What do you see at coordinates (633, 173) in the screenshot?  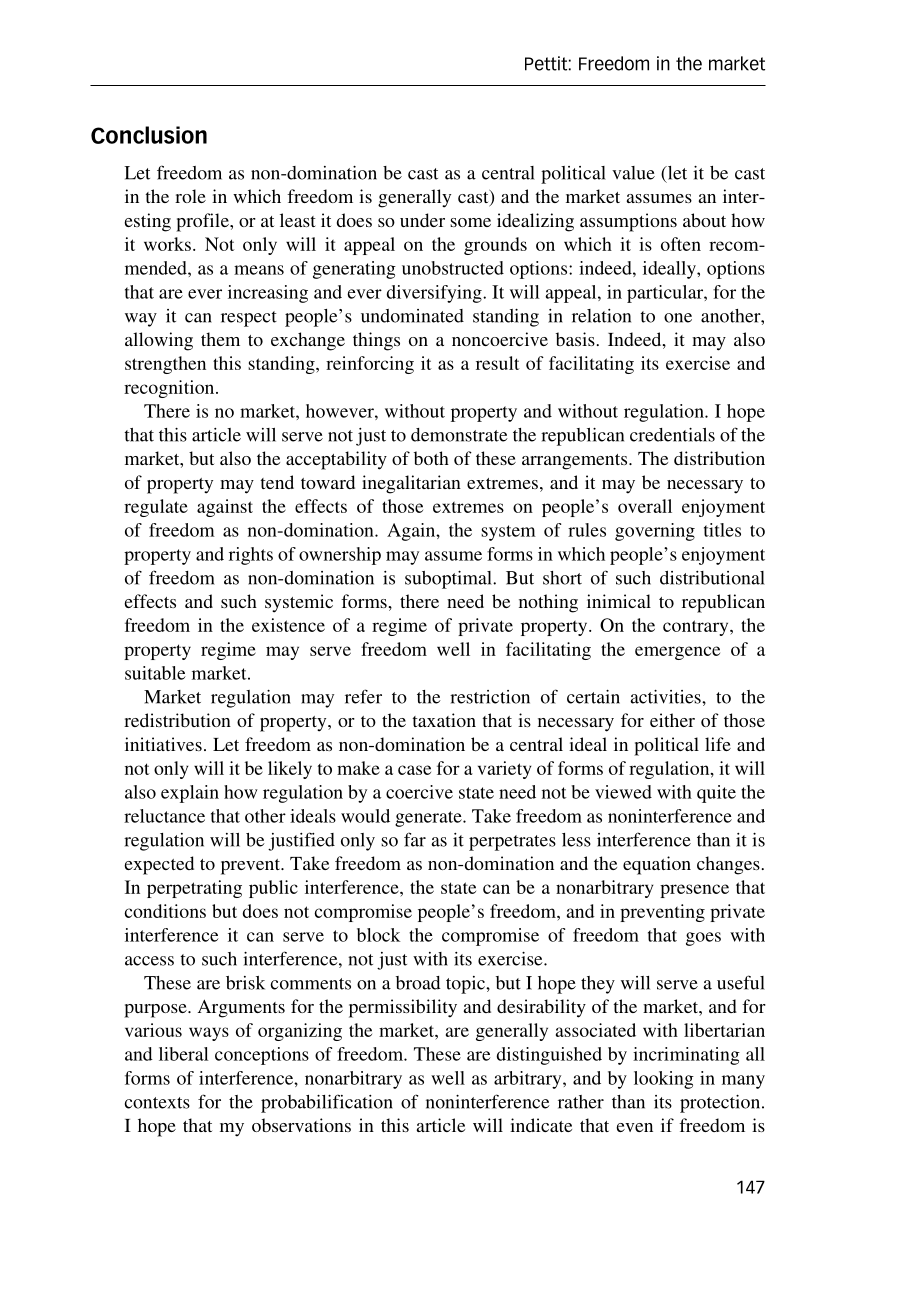 I see `value` at bounding box center [633, 173].
